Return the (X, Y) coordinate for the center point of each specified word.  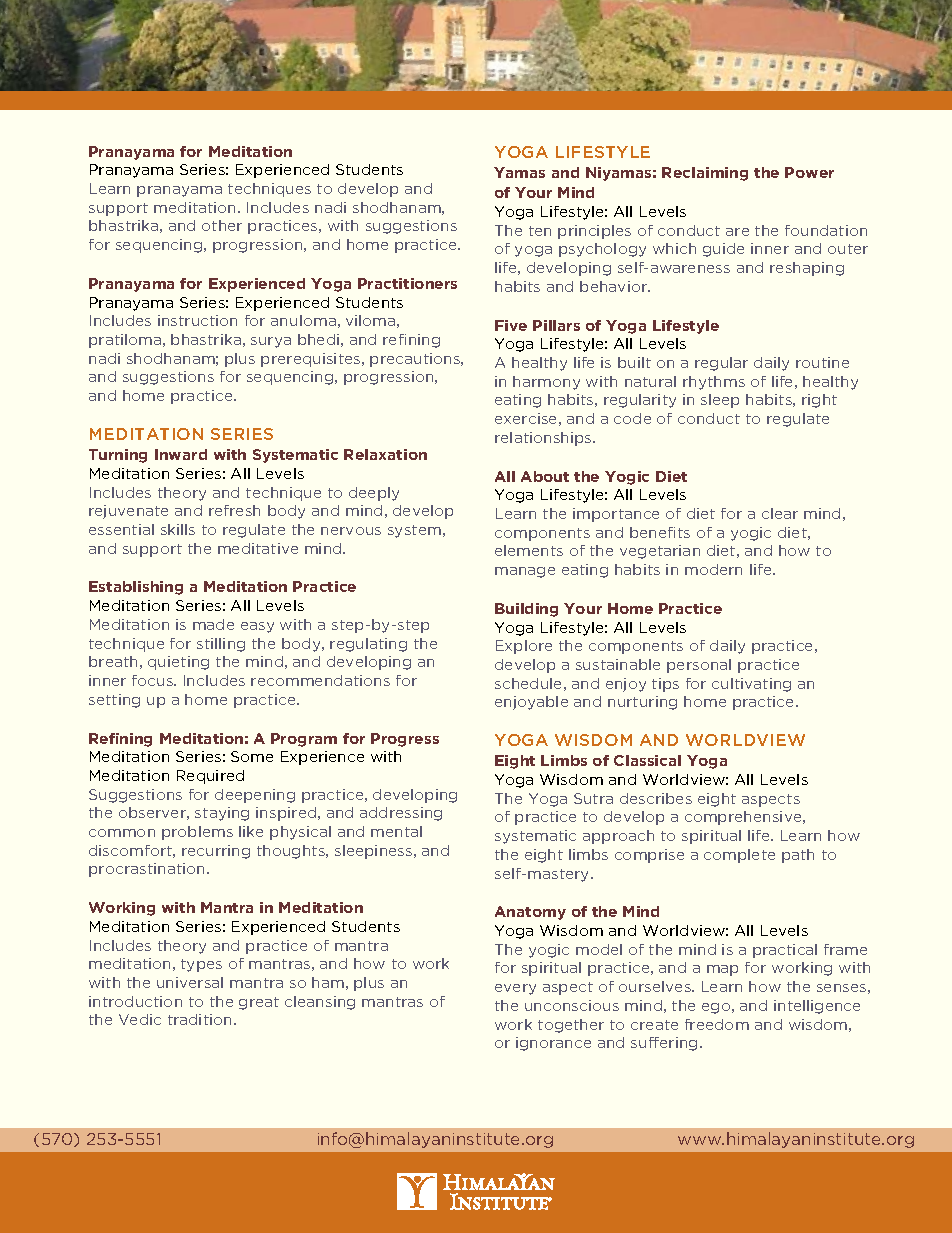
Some (252, 756)
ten (540, 231)
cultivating (751, 685)
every (515, 989)
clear (780, 513)
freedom (717, 1024)
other (222, 225)
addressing (401, 814)
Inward (181, 454)
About (545, 476)
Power (809, 172)
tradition (199, 1019)
